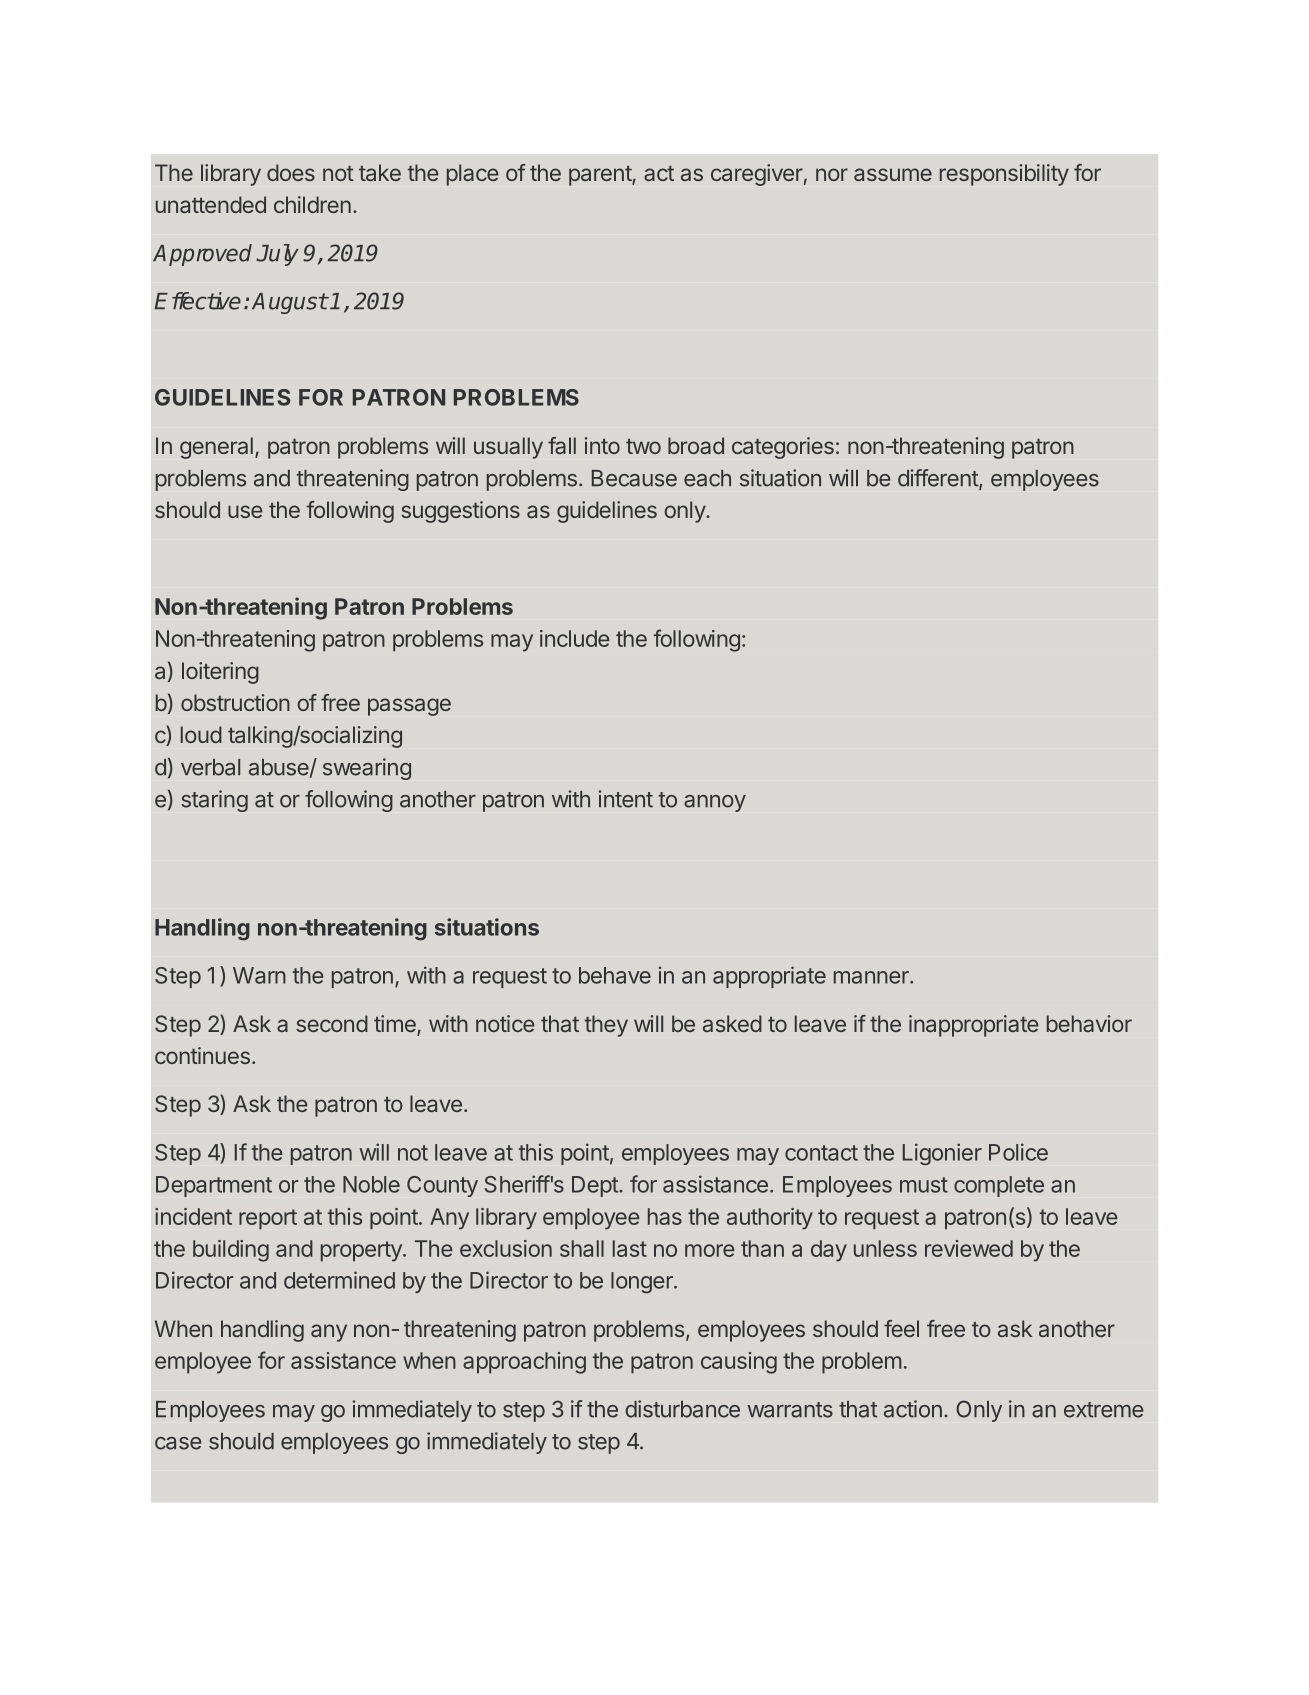 Image resolution: width=1309 pixels, height=1695 pixels. Describe the element at coordinates (606, 1026) in the screenshot. I see `they` at that location.
